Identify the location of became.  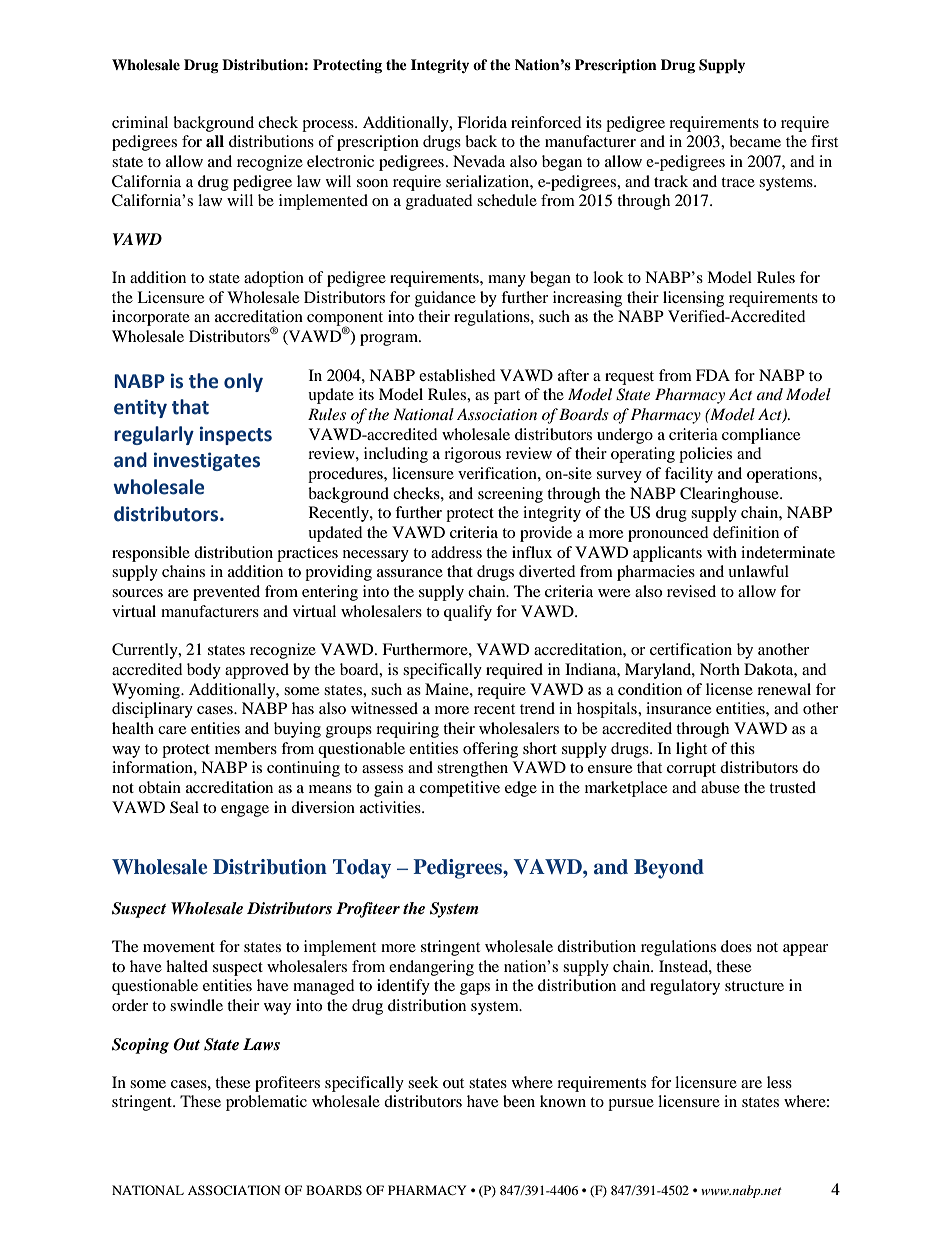
(755, 141).
